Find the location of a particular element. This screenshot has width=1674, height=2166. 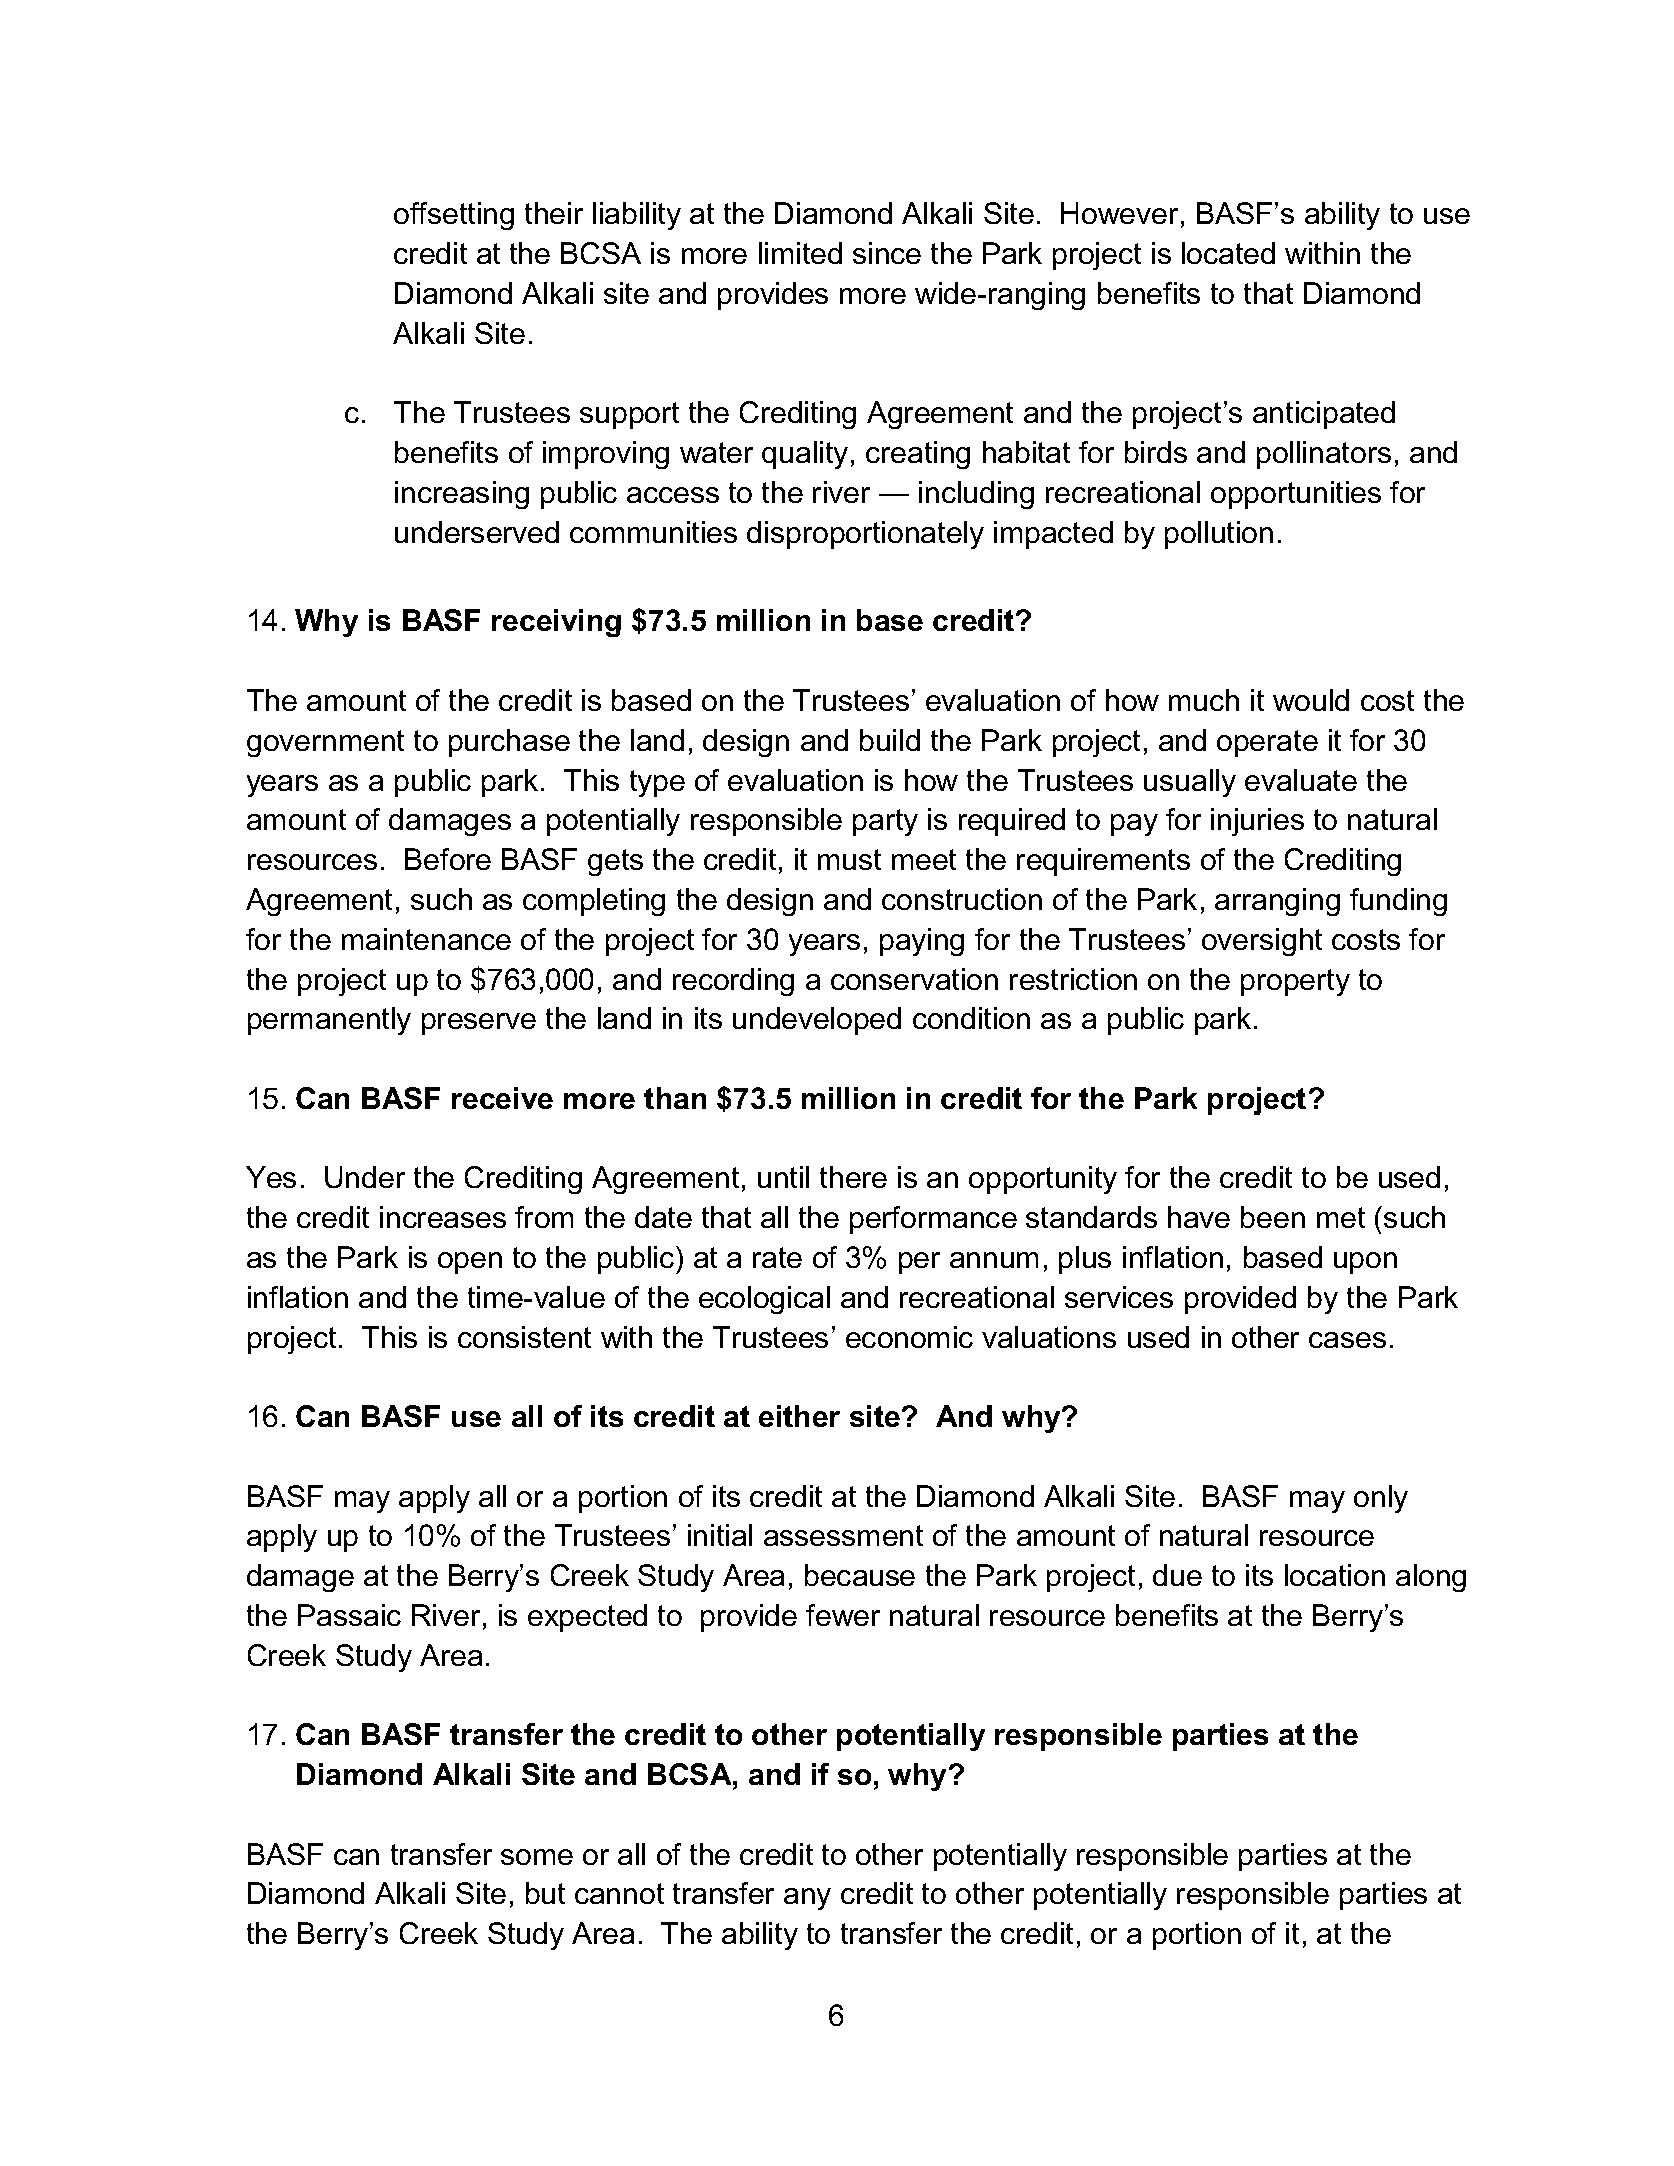

some is located at coordinates (537, 1857).
